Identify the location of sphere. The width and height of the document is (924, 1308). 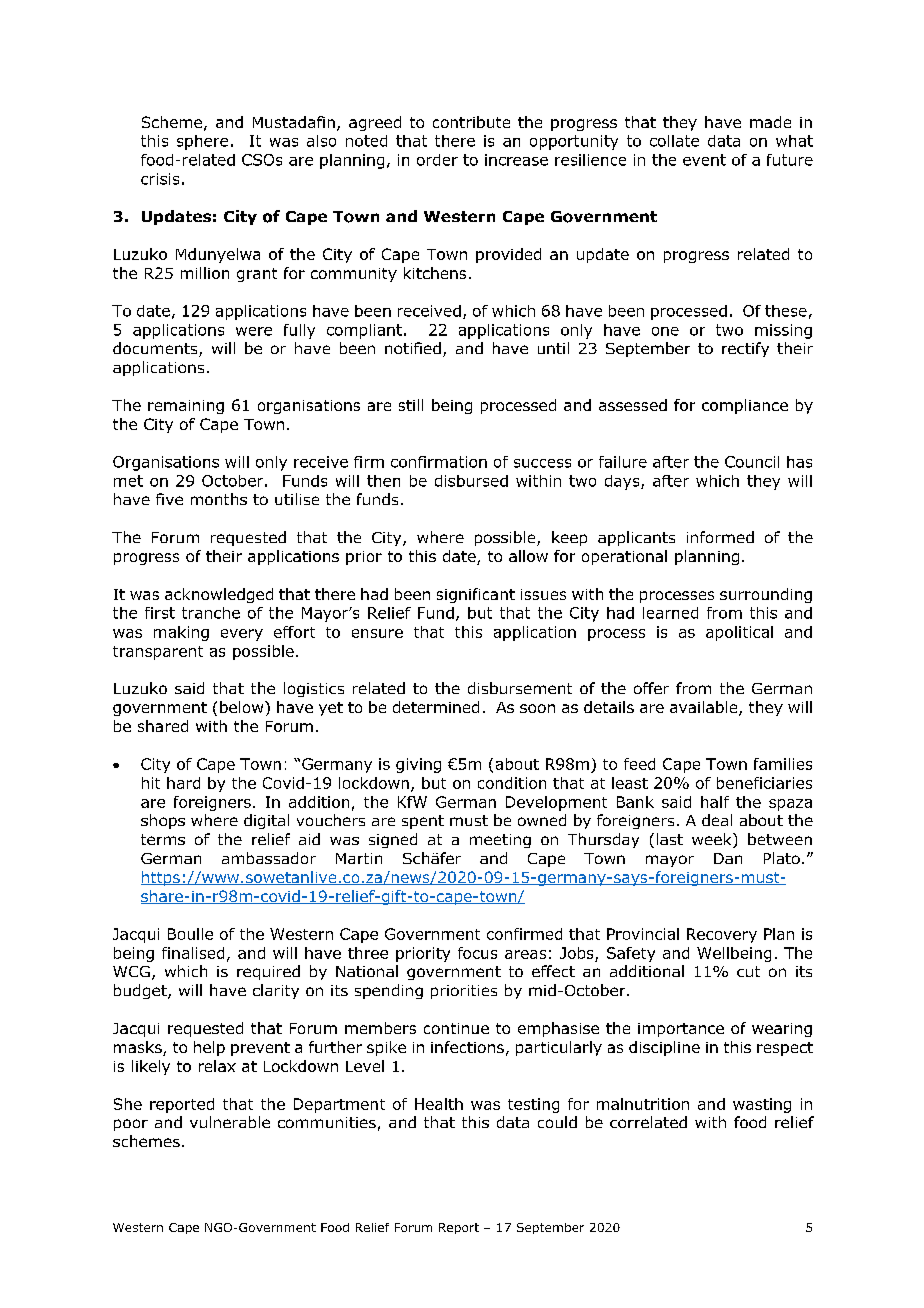
(202, 142).
